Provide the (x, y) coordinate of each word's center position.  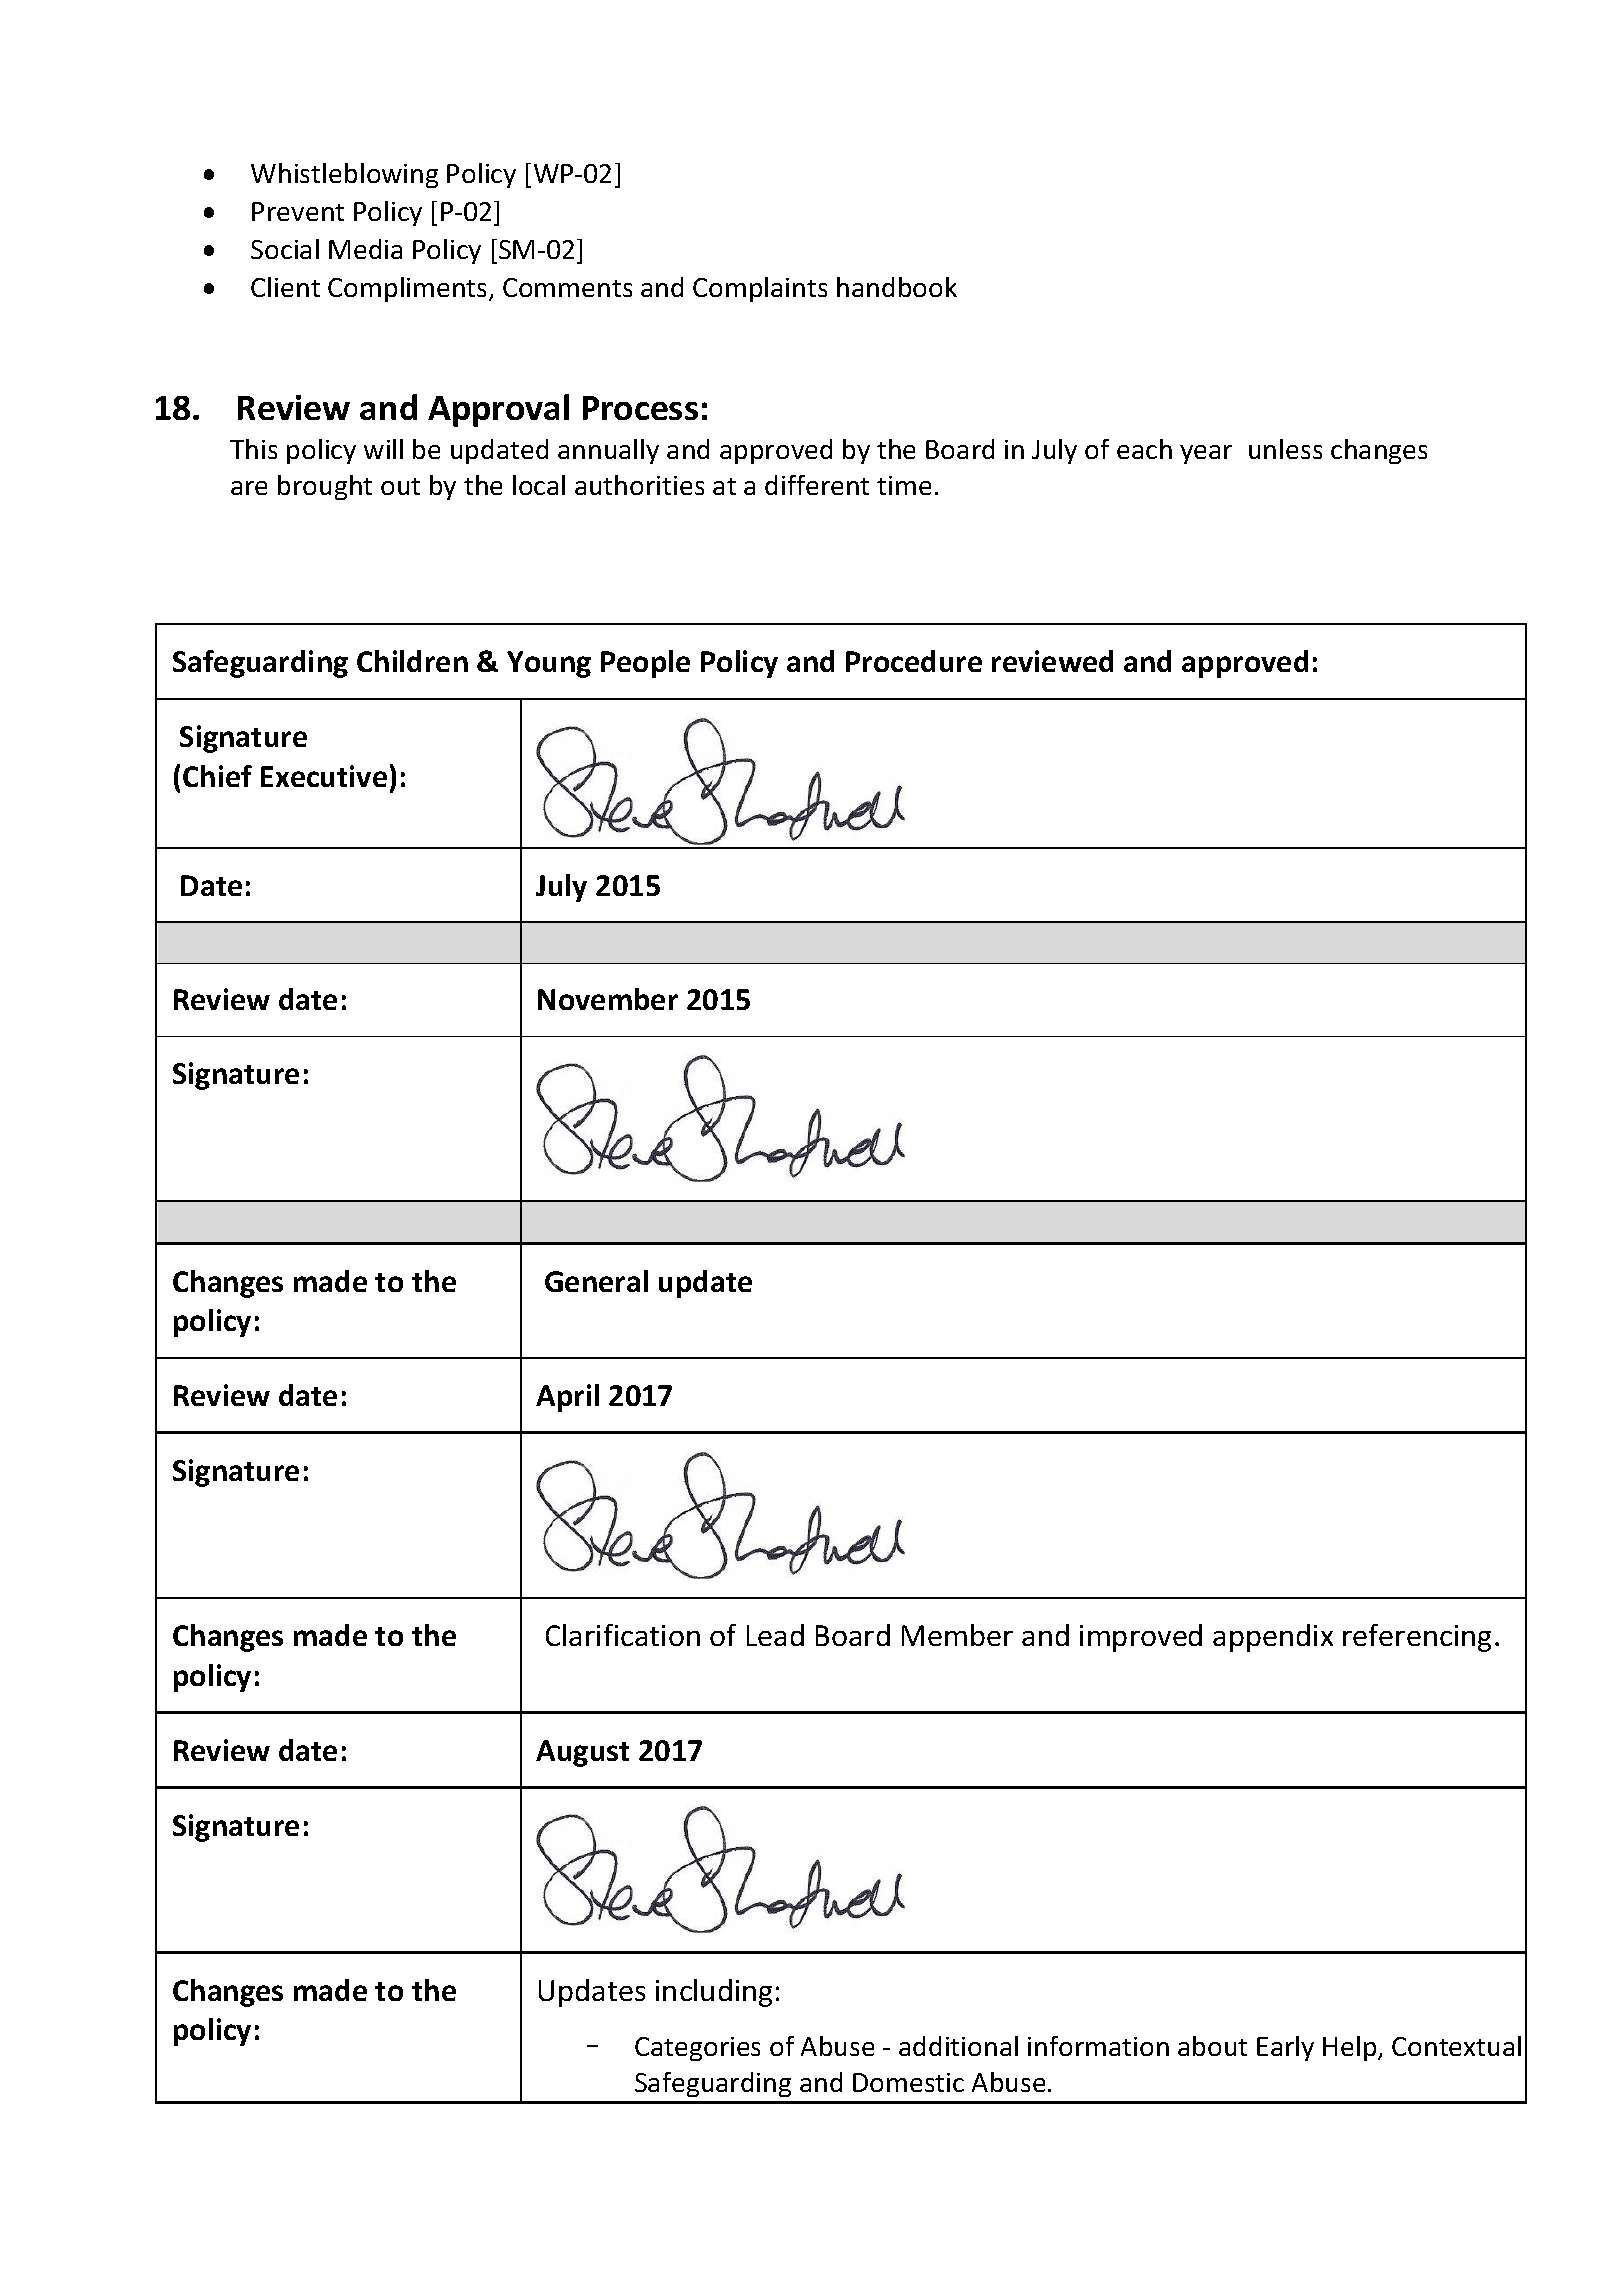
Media (365, 249)
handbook (897, 287)
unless (1285, 449)
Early (1285, 2048)
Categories (697, 2049)
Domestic (908, 2082)
